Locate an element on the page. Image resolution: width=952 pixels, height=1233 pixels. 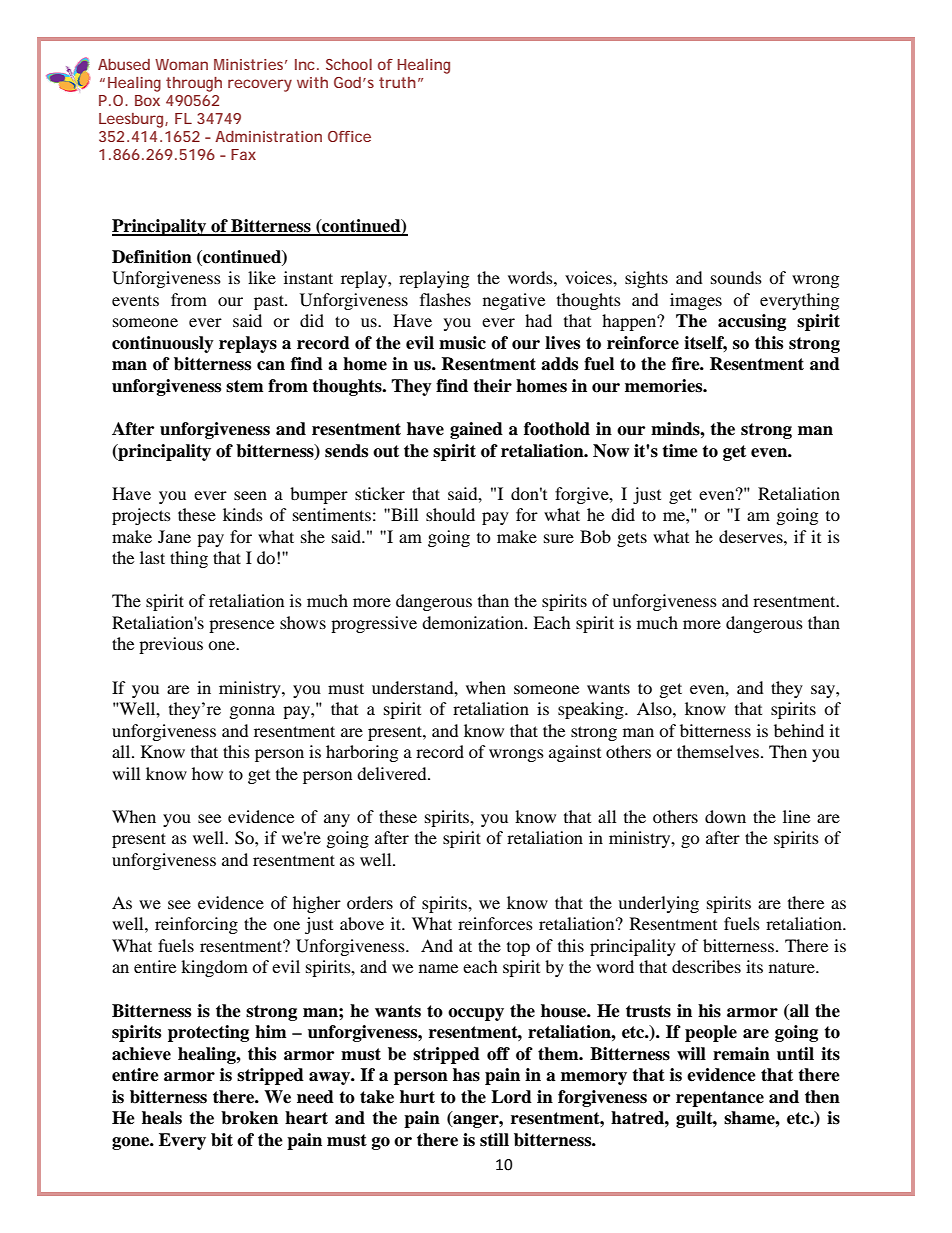
through is located at coordinates (194, 84).
